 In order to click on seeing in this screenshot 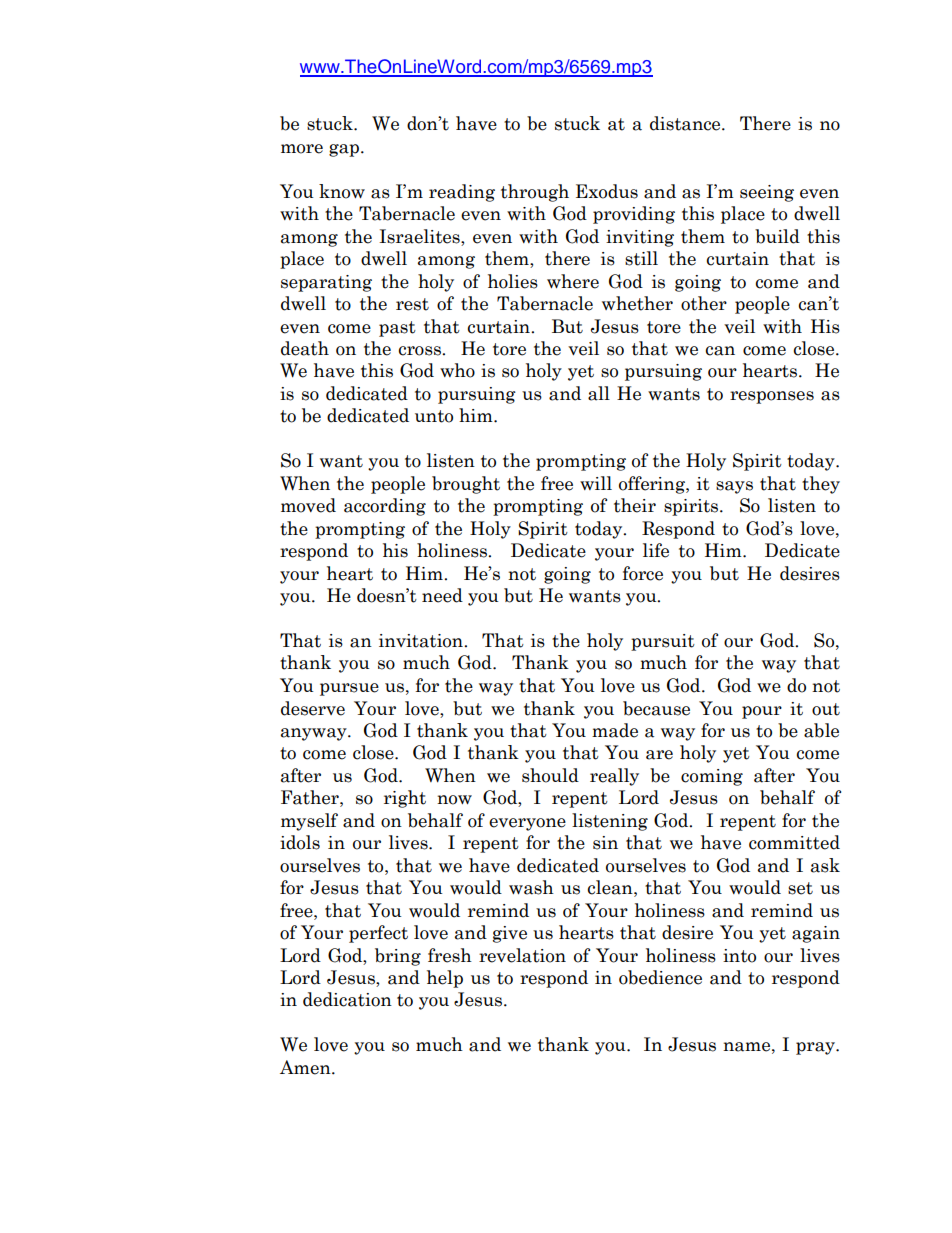, I will do `click(767, 193)`.
